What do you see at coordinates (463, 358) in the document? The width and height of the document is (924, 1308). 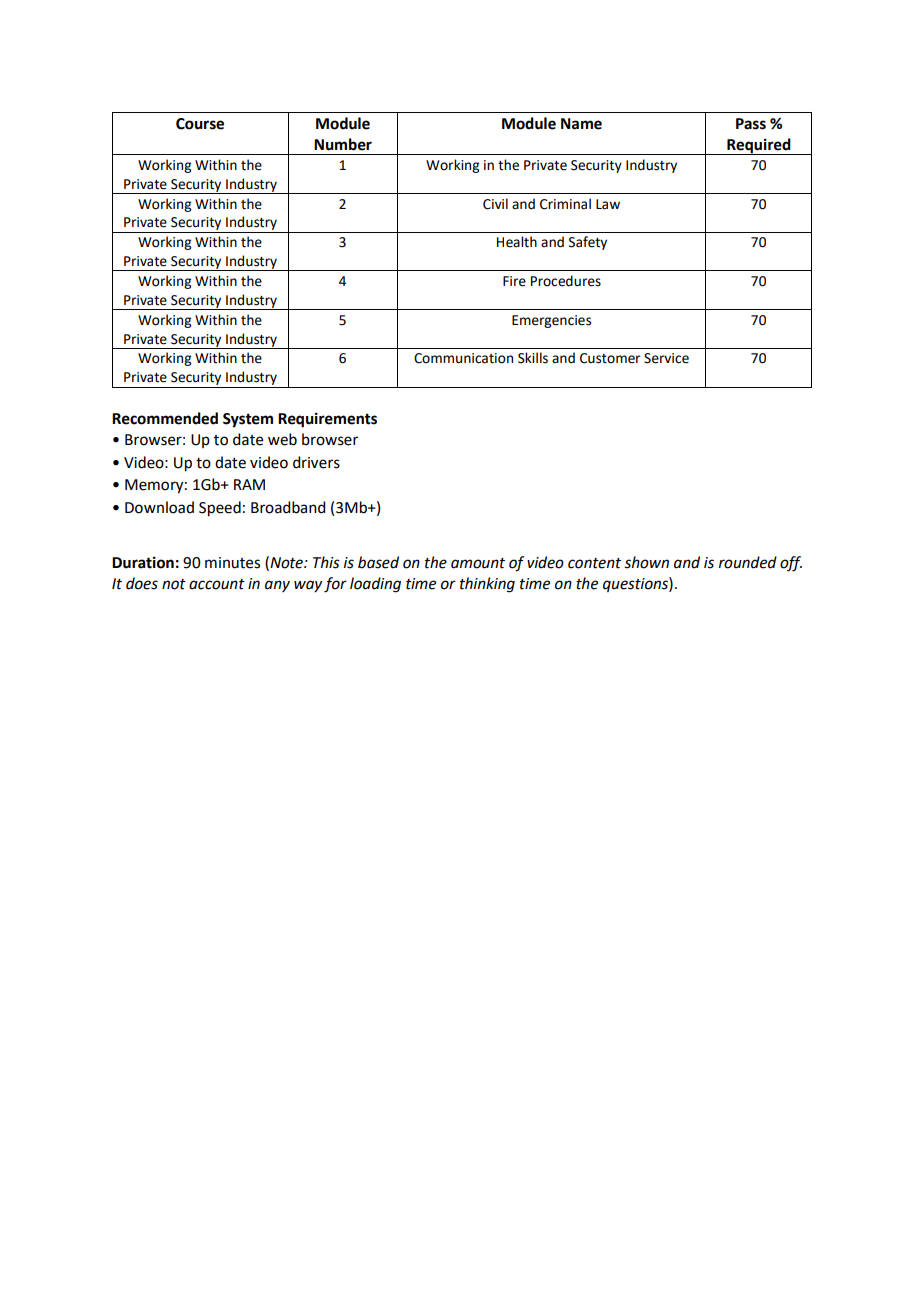 I see `Communication` at bounding box center [463, 358].
